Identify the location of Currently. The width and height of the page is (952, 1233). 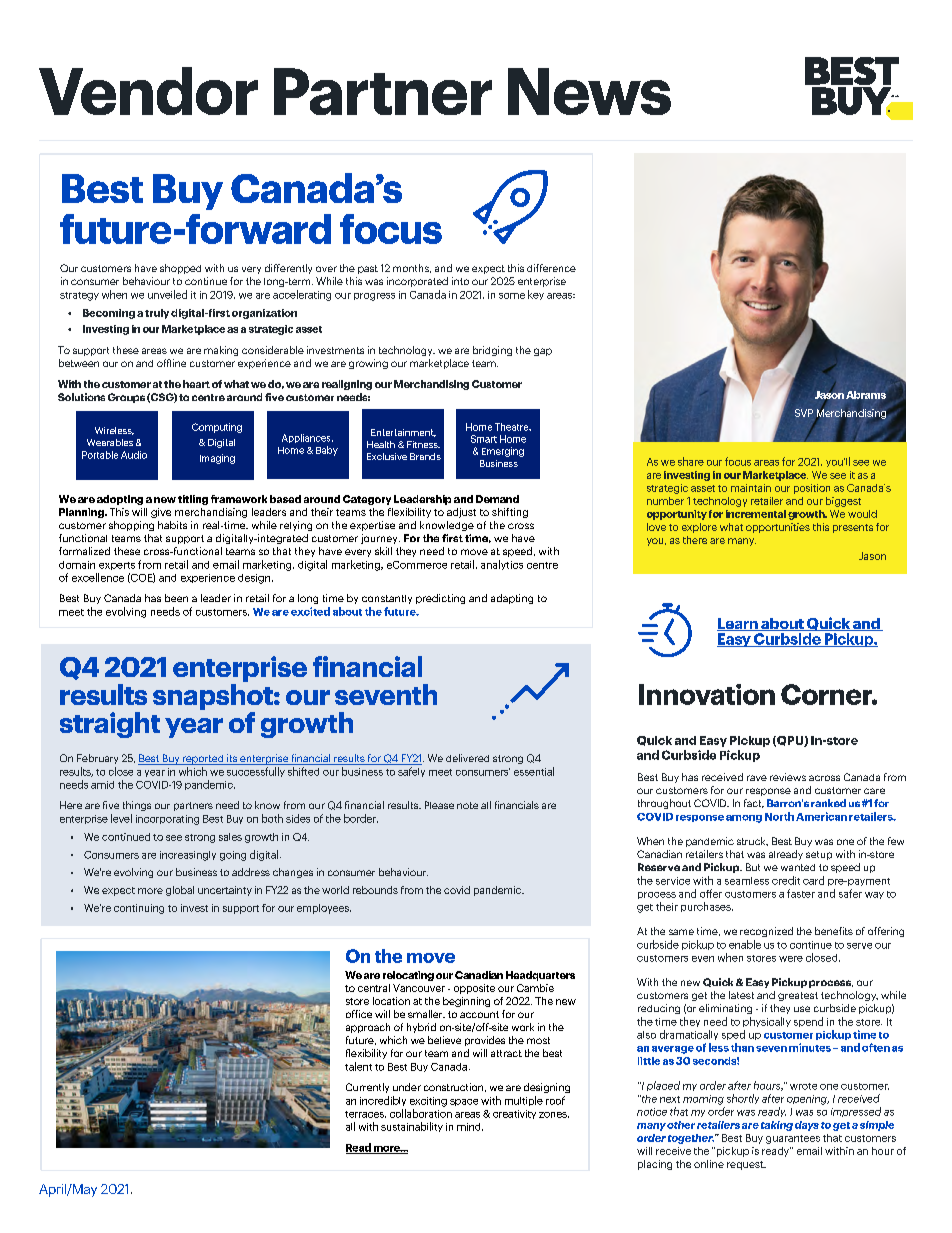
(367, 1088).
